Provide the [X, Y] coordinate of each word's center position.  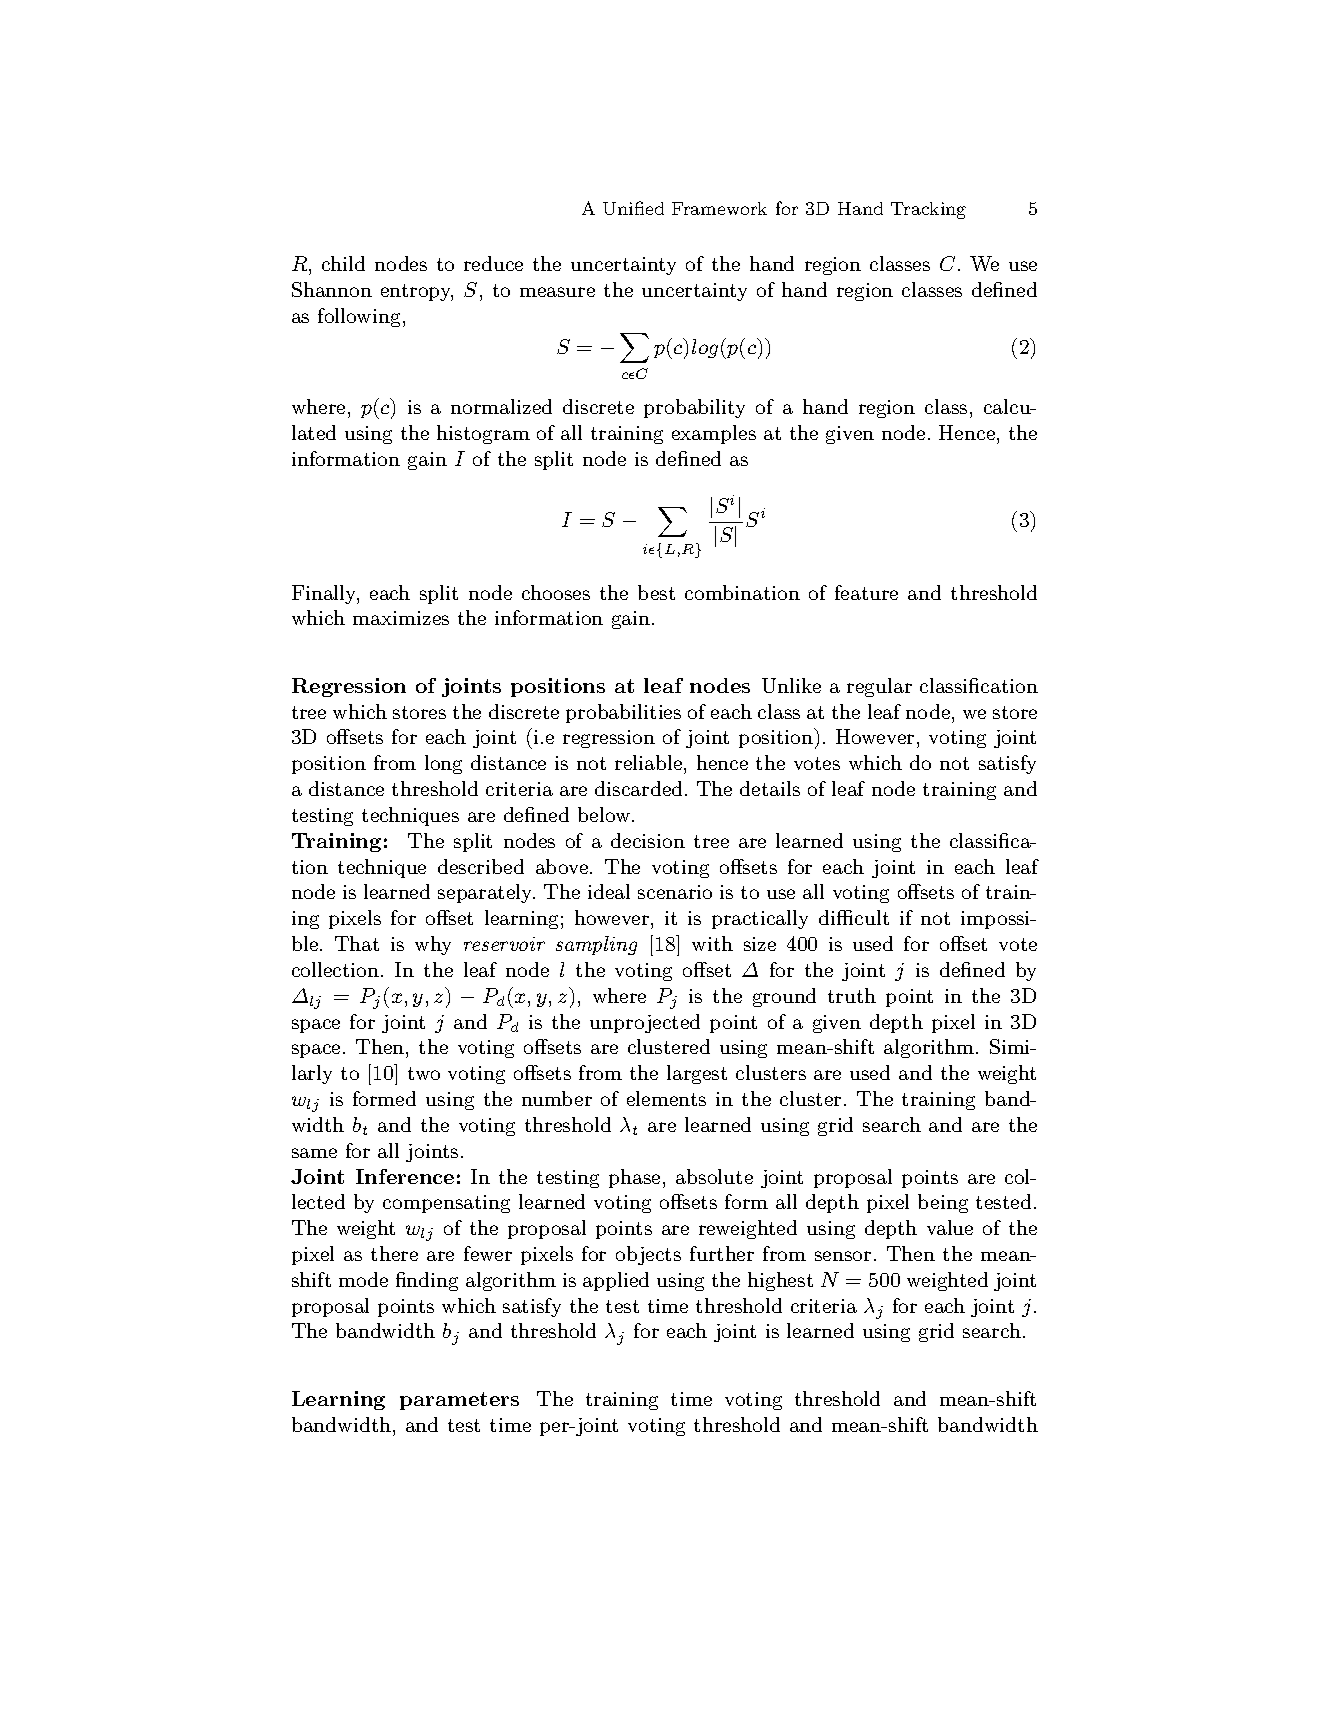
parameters [459, 1401]
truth [852, 995]
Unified [633, 208]
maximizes [401, 618]
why [433, 945]
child [343, 263]
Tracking [928, 210]
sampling [596, 945]
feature [866, 592]
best [656, 592]
